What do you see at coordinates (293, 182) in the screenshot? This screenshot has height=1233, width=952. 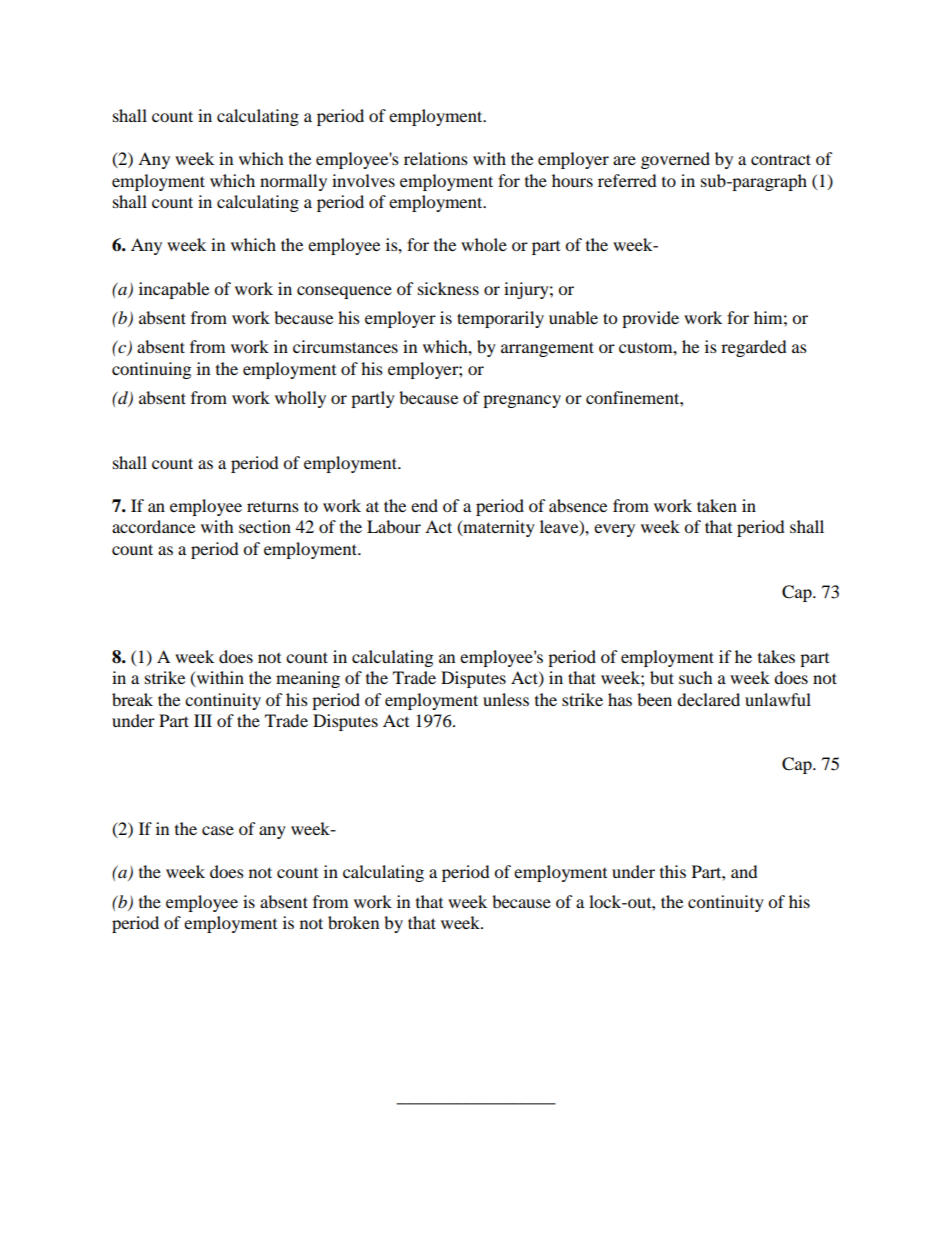 I see `normally` at bounding box center [293, 182].
